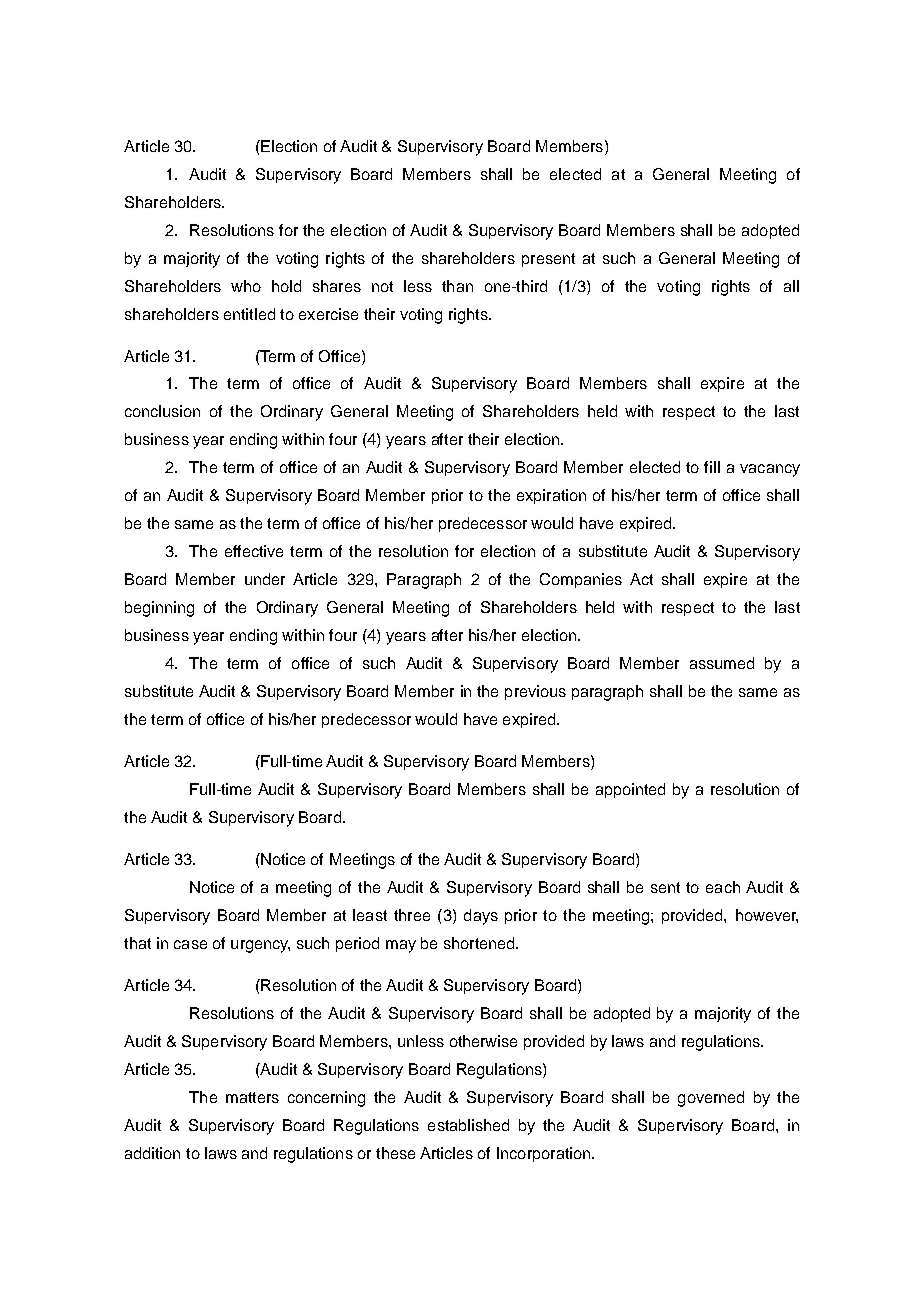 The width and height of the screenshot is (924, 1308). Describe the element at coordinates (641, 579) in the screenshot. I see `Act` at that location.
